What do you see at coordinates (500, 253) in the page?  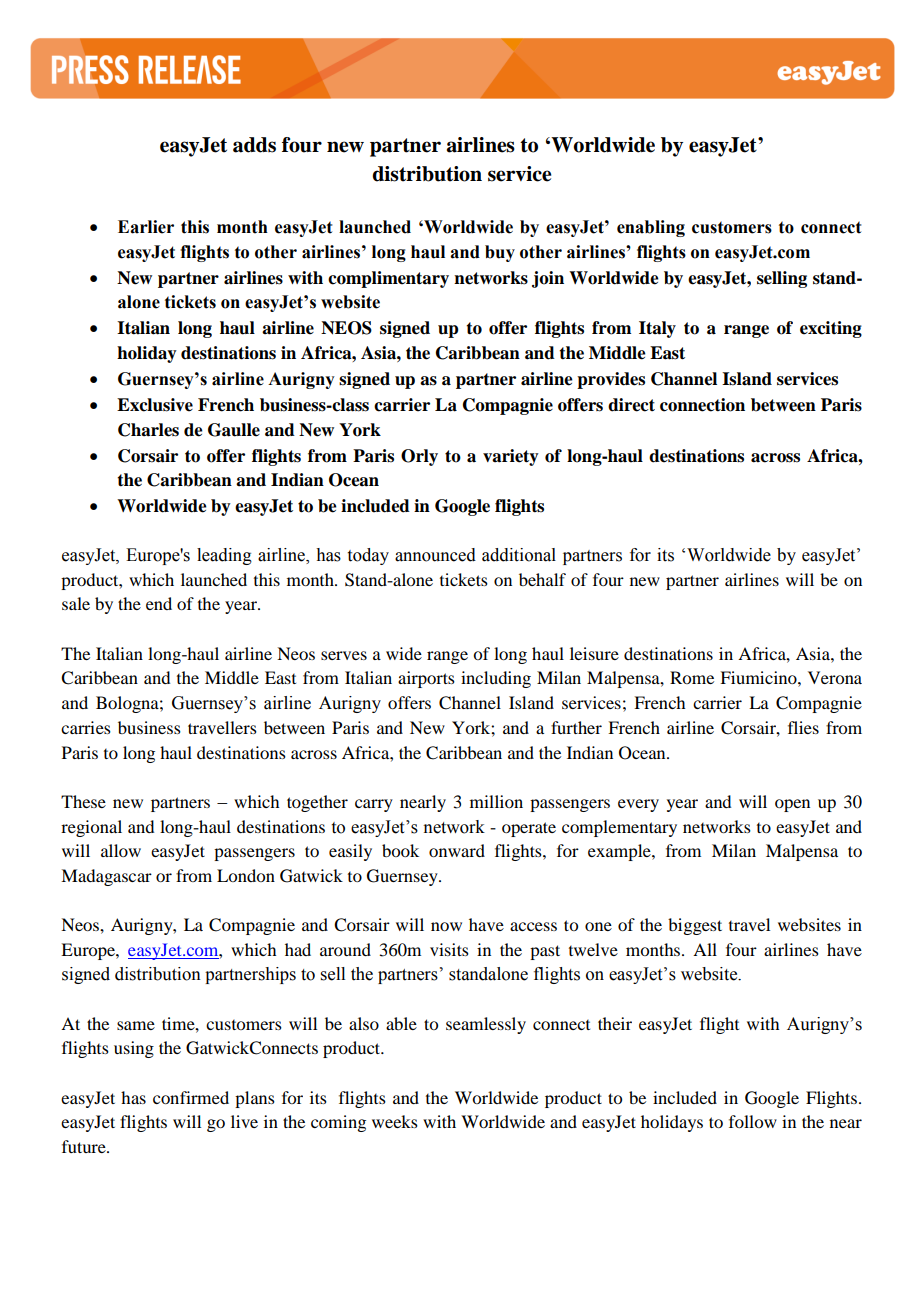 I see `buy` at bounding box center [500, 253].
